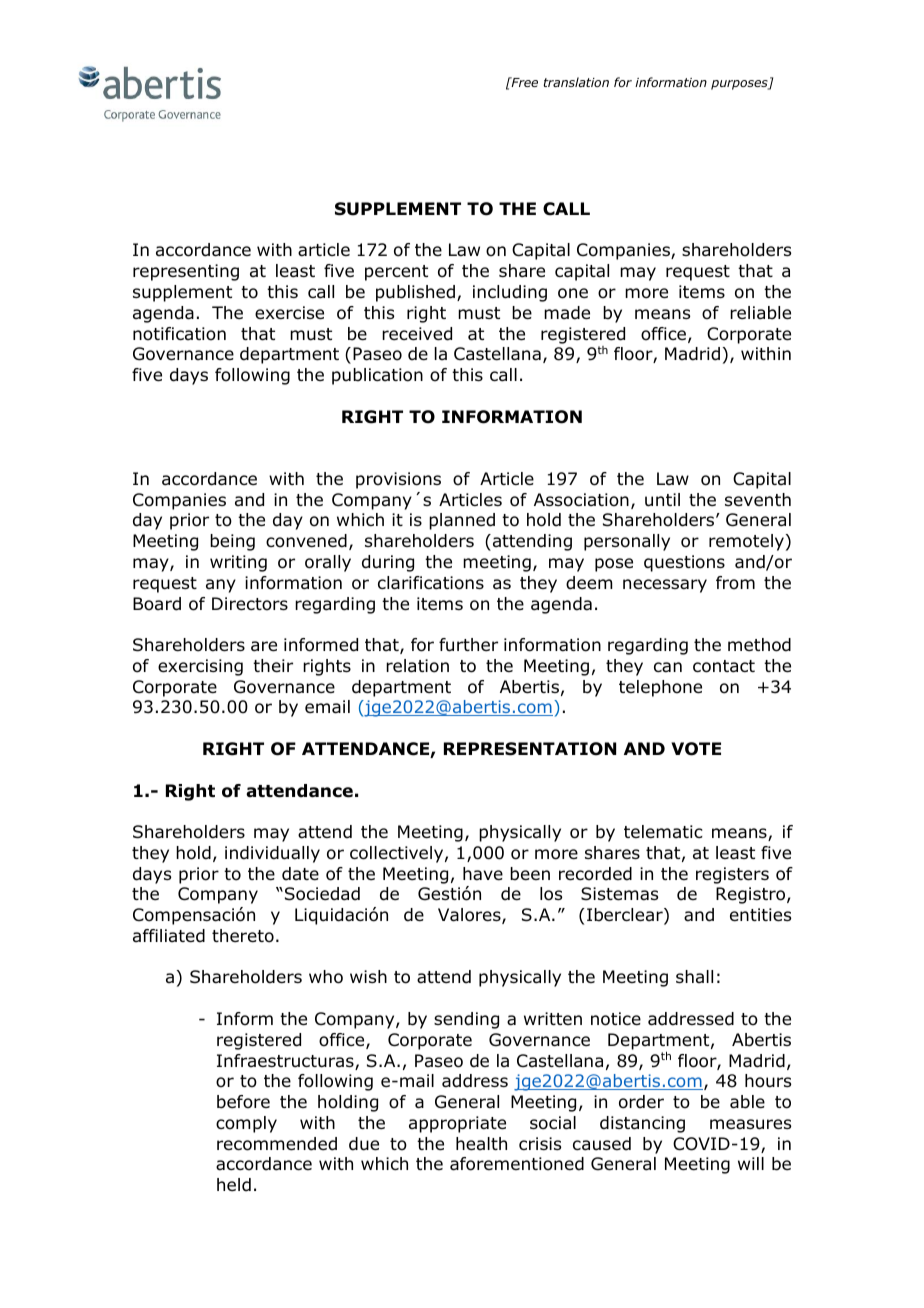  I want to click on planned, so click(462, 521).
